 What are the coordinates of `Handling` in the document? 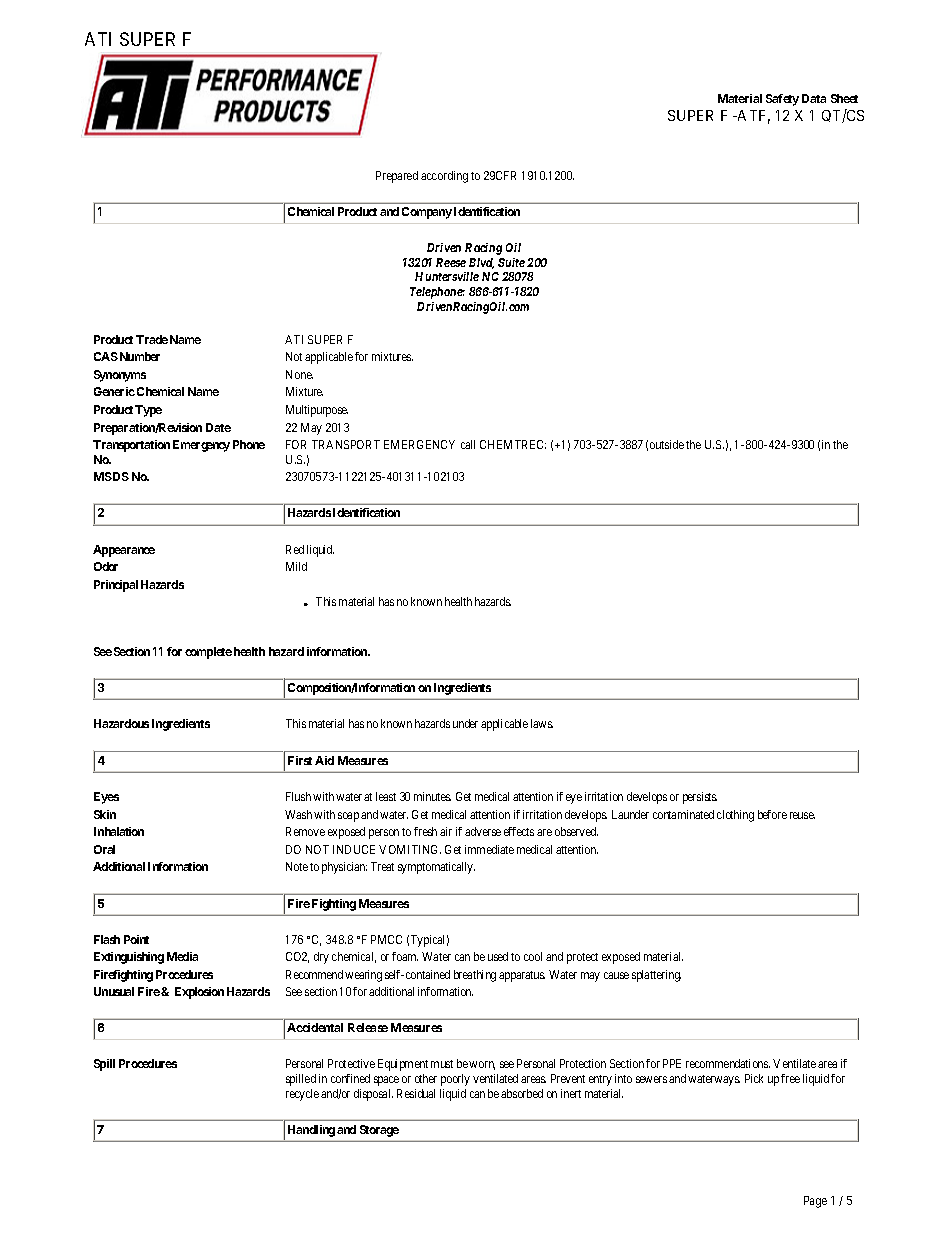 It's located at (311, 1131).
